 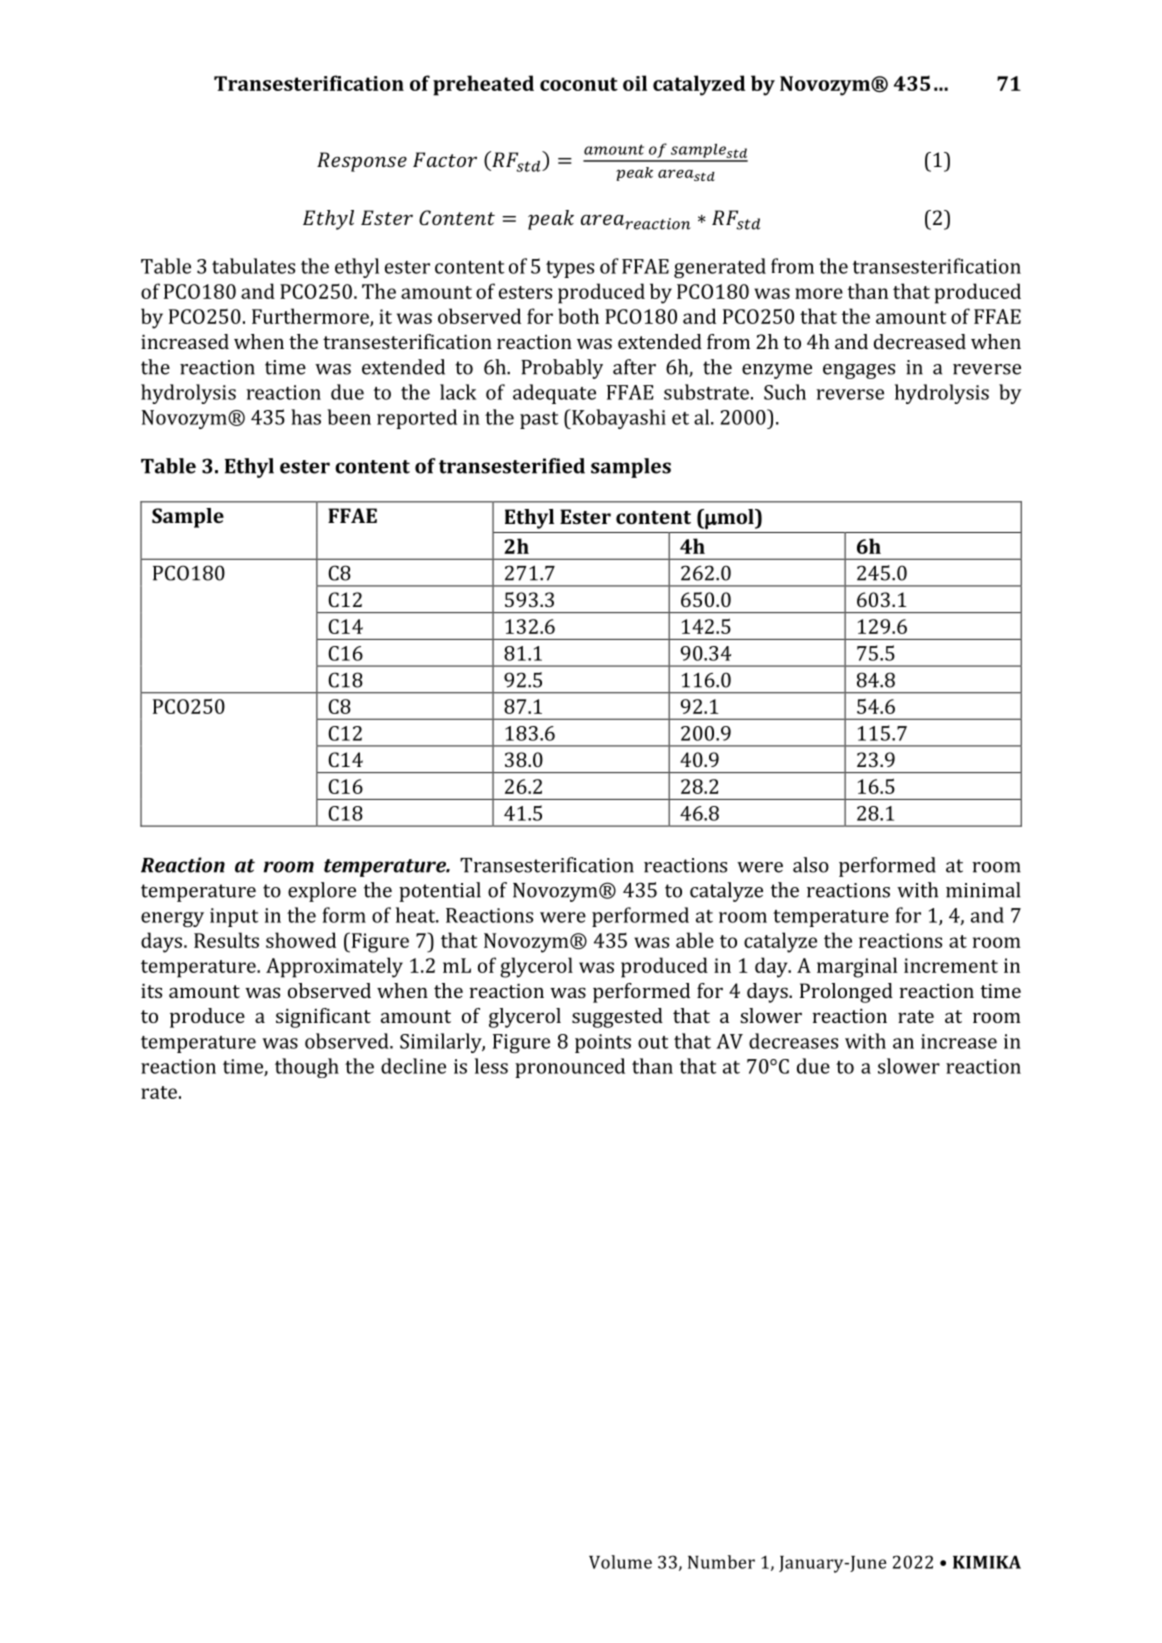 What do you see at coordinates (635, 83) in the document?
I see `oil` at bounding box center [635, 83].
